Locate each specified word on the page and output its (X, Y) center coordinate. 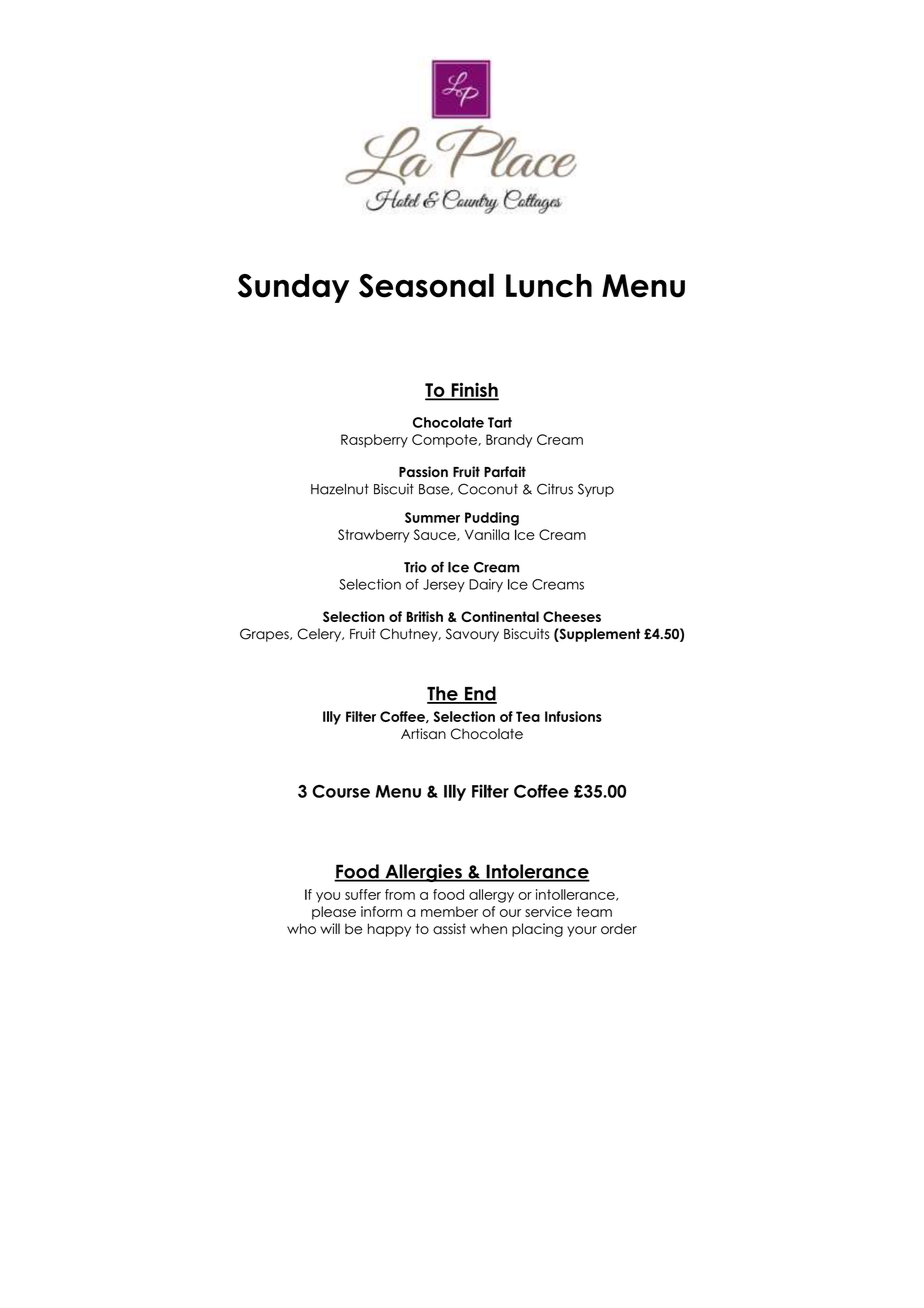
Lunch (549, 286)
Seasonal (426, 285)
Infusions (573, 716)
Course (341, 791)
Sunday (293, 288)
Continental (500, 616)
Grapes (265, 635)
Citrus (555, 489)
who (301, 928)
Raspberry (374, 441)
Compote (445, 441)
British (425, 616)
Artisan (423, 734)
